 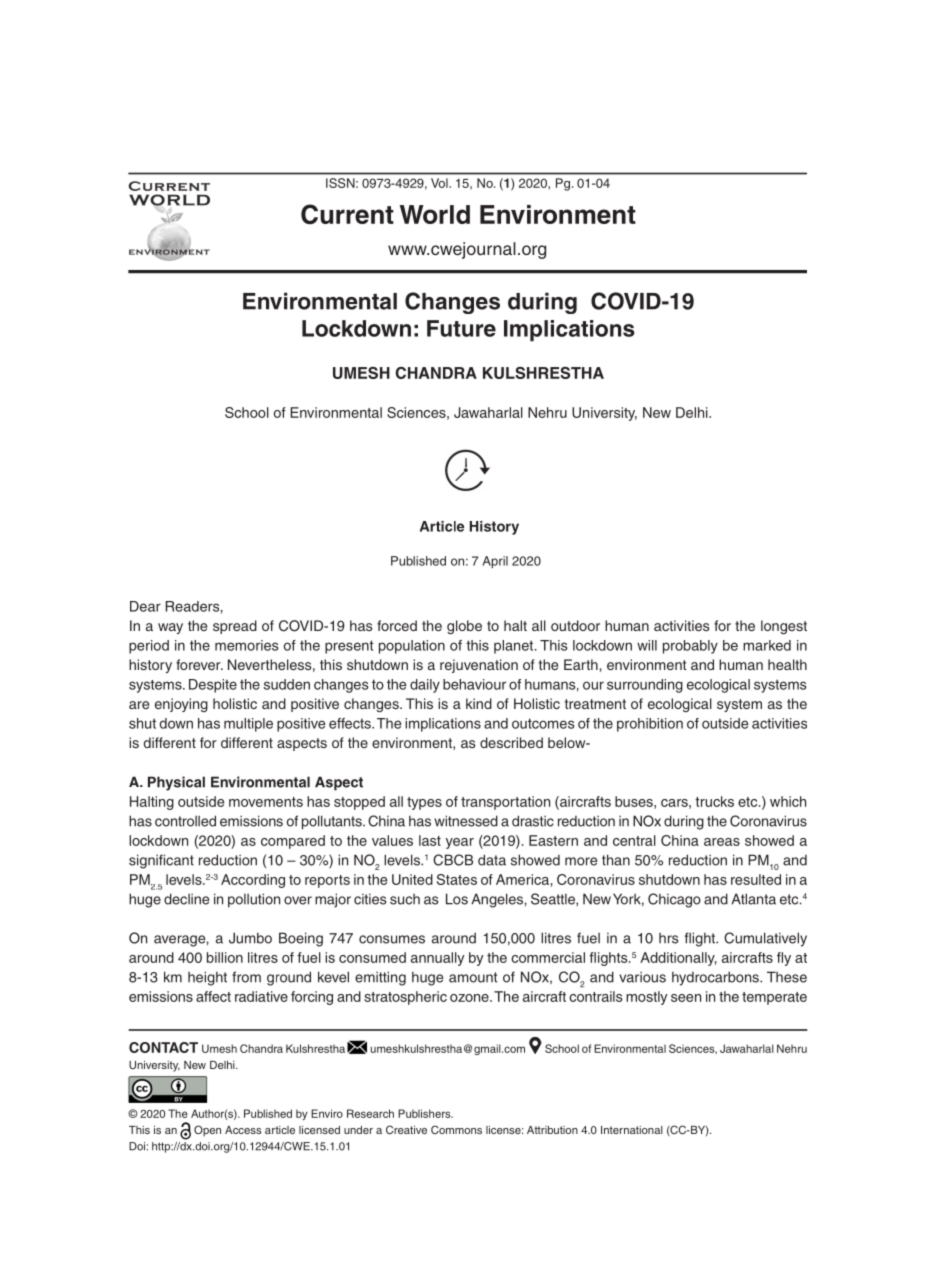 What do you see at coordinates (435, 214) in the screenshot?
I see `World` at bounding box center [435, 214].
